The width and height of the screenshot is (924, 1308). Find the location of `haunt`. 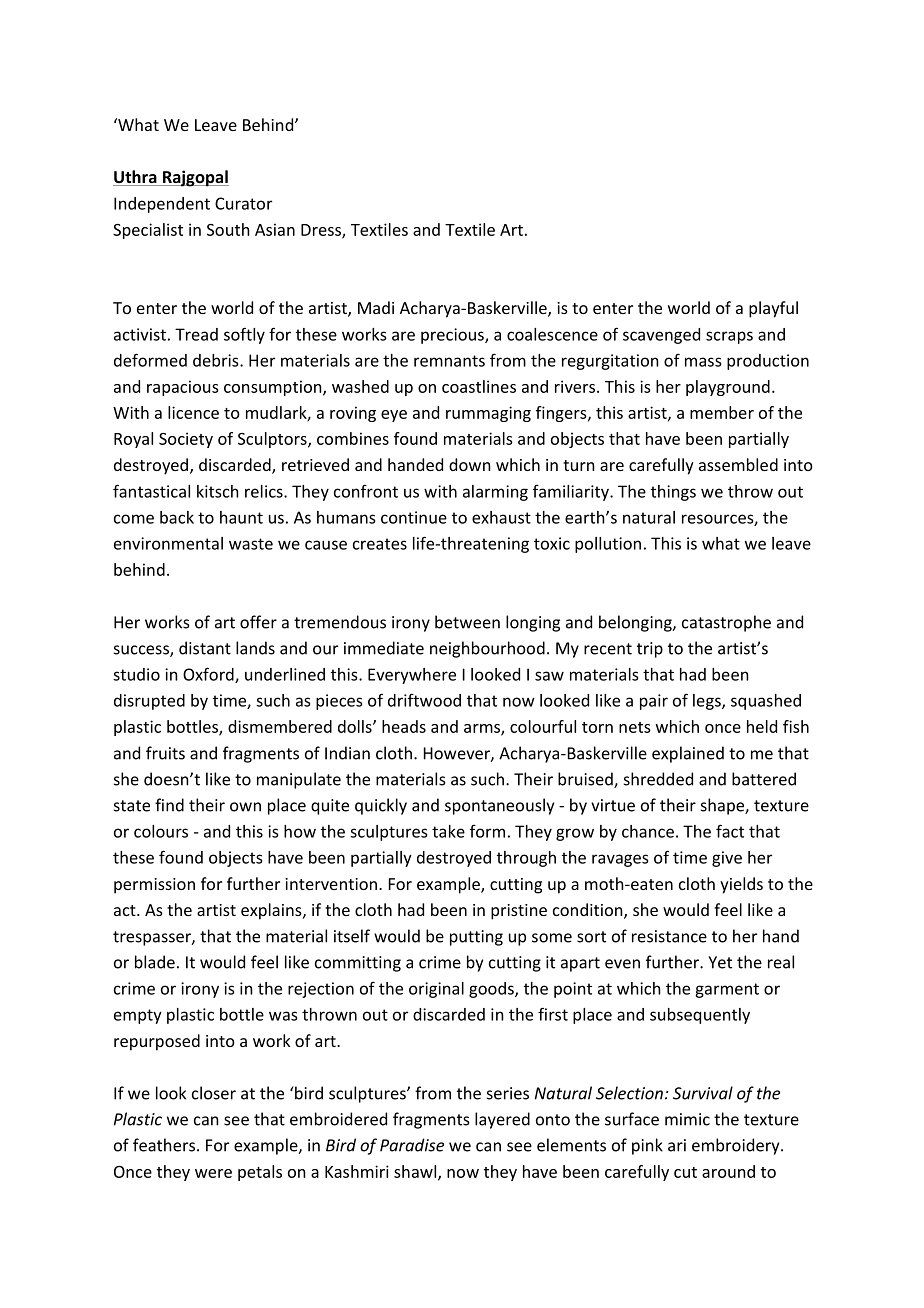

haunt is located at coordinates (241, 517).
